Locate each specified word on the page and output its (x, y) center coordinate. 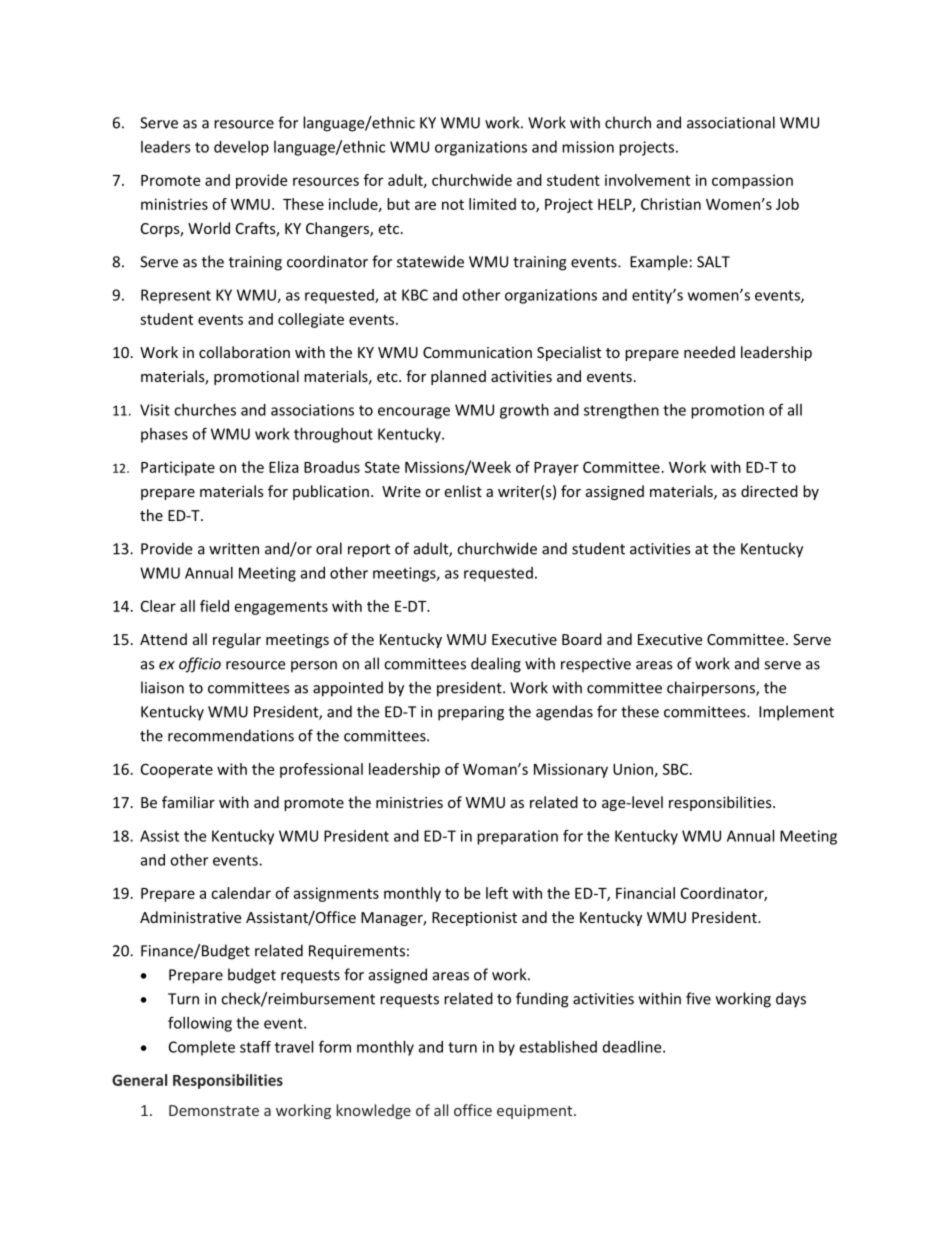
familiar (188, 802)
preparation (517, 837)
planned (458, 377)
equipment (536, 1112)
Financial (645, 893)
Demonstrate (214, 1110)
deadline (633, 1047)
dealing (496, 665)
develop (241, 148)
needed (709, 352)
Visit (155, 410)
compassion (752, 181)
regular (237, 640)
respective (596, 665)
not (453, 205)
